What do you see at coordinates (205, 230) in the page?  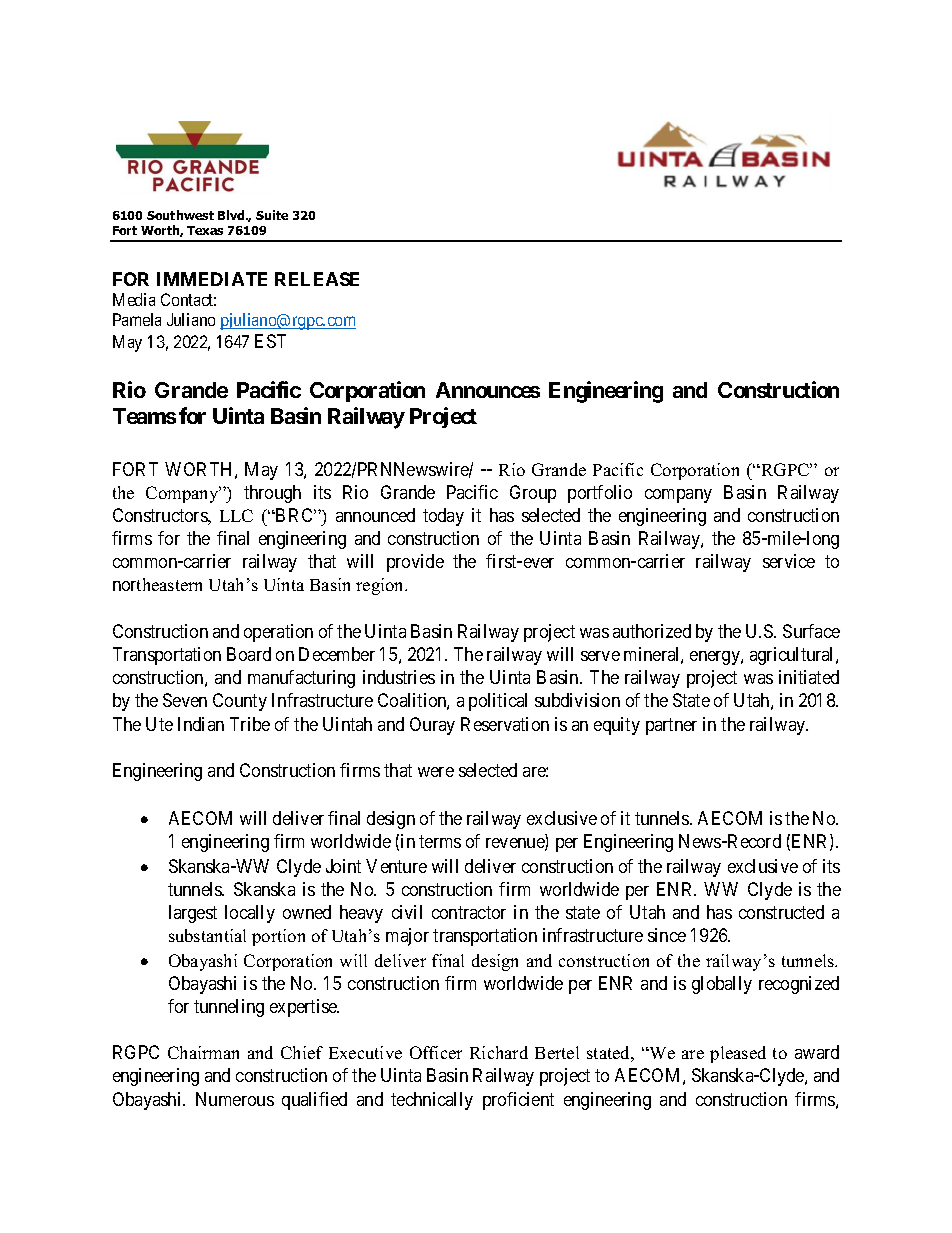 I see `Texas` at bounding box center [205, 230].
